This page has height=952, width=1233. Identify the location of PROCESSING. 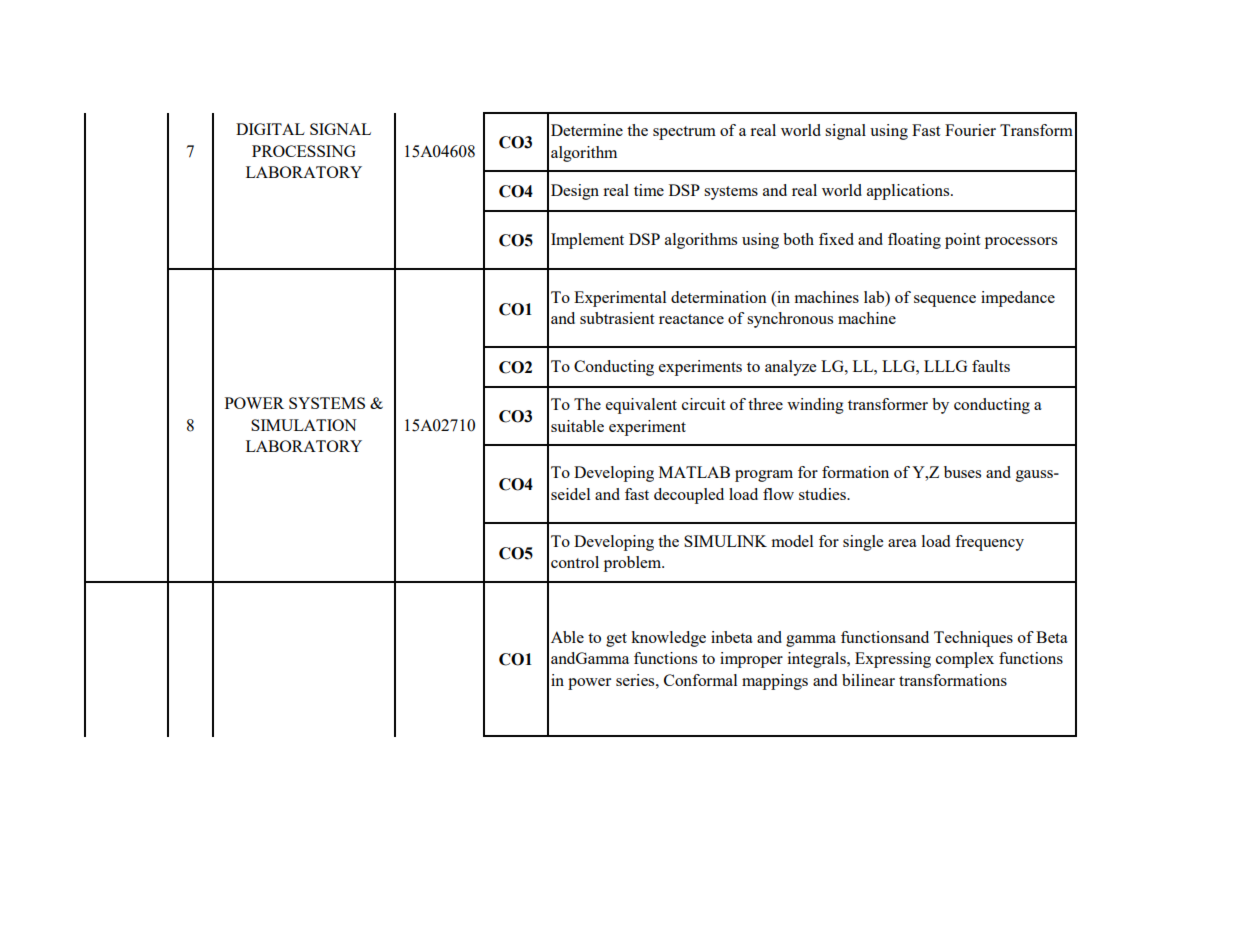
(304, 151).
